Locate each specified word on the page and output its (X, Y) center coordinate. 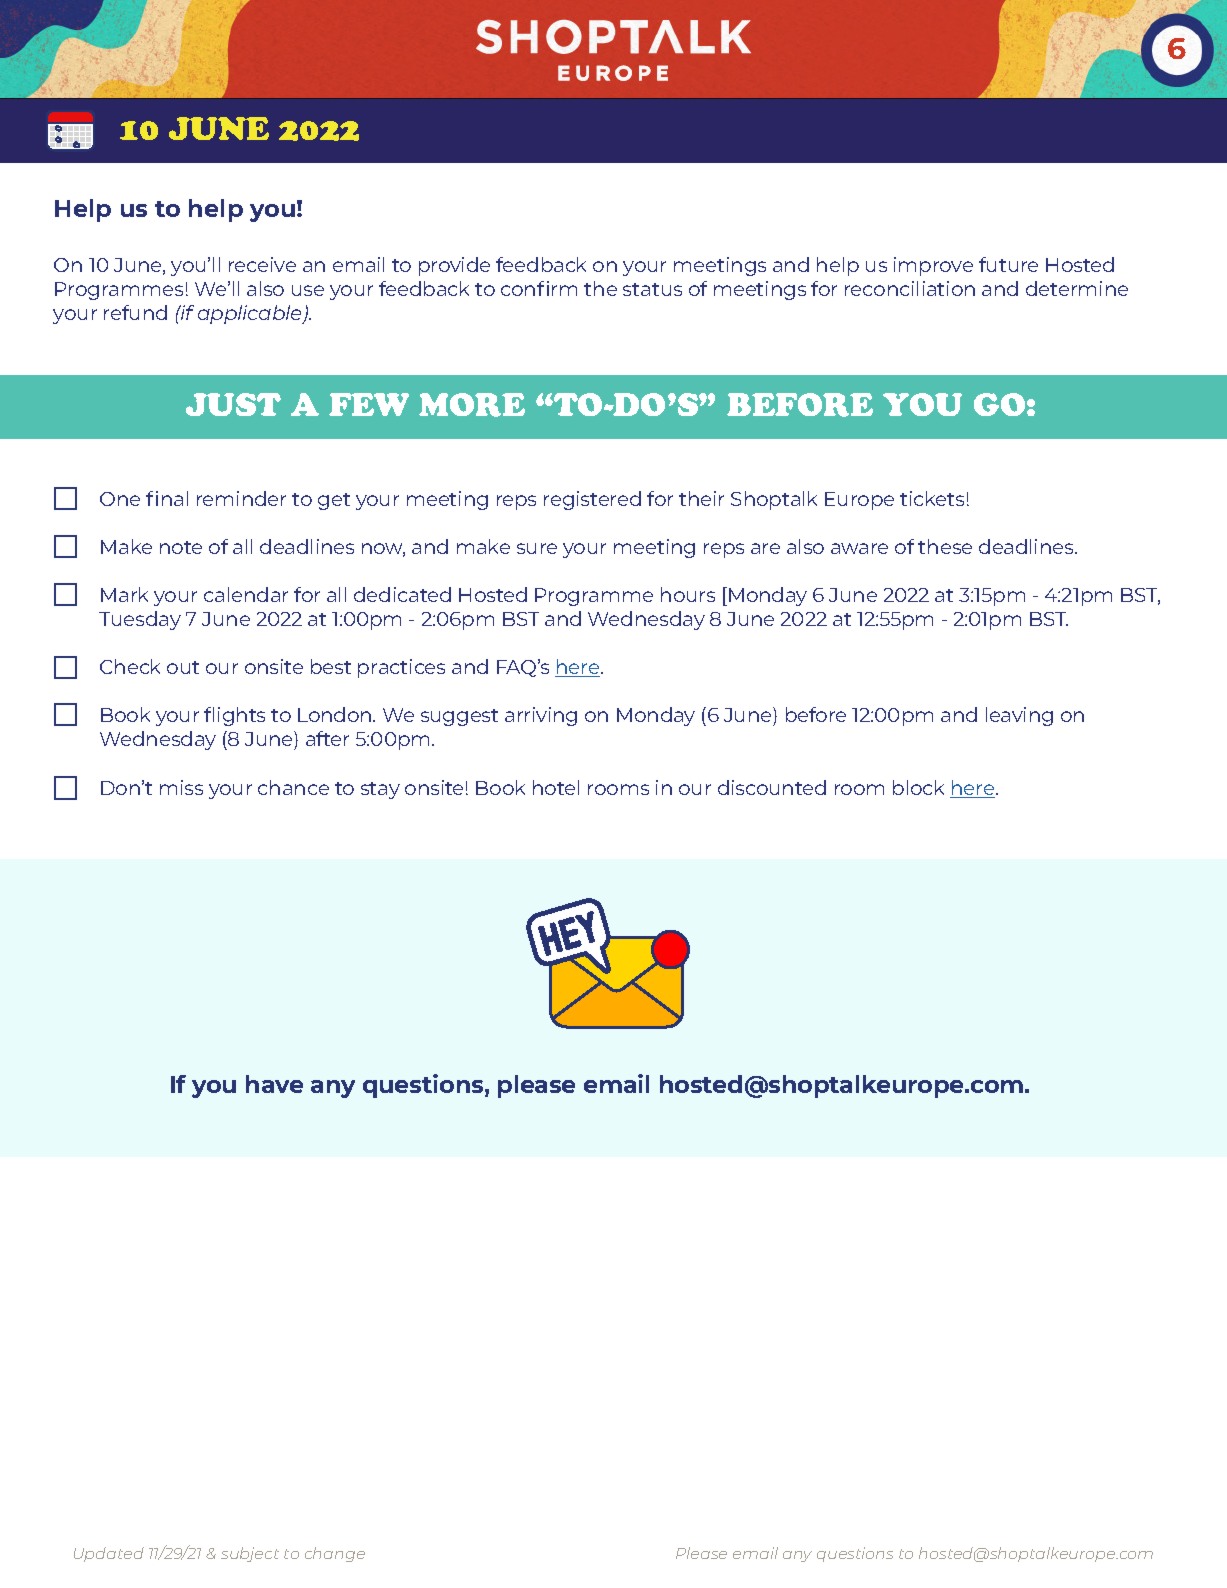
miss (181, 787)
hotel (556, 787)
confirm (539, 288)
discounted (772, 787)
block (918, 787)
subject (250, 1554)
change (335, 1554)
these (945, 546)
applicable (251, 314)
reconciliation (910, 288)
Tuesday (140, 620)
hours (688, 594)
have (274, 1084)
